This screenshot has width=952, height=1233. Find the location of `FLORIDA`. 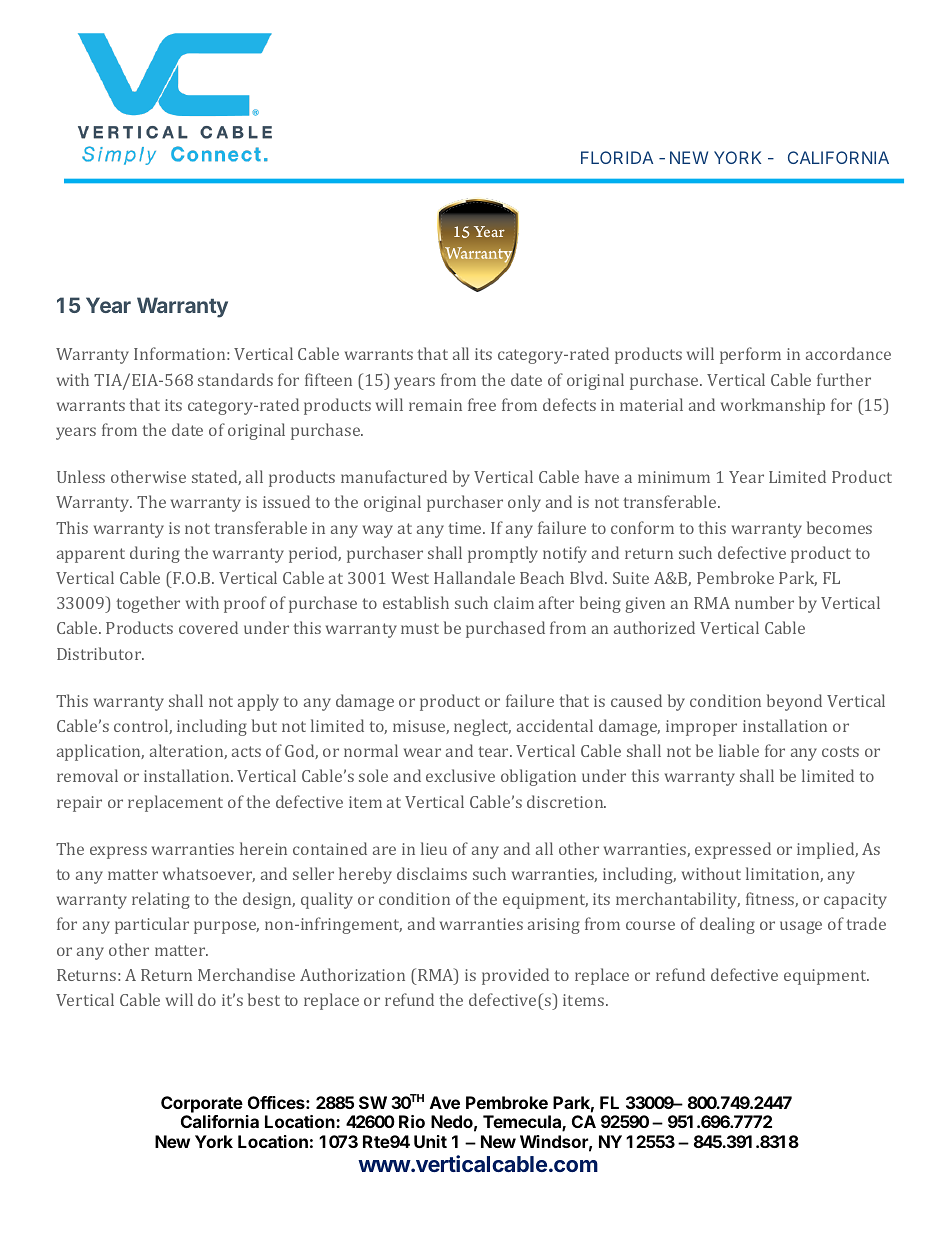

FLORIDA is located at coordinates (617, 157).
